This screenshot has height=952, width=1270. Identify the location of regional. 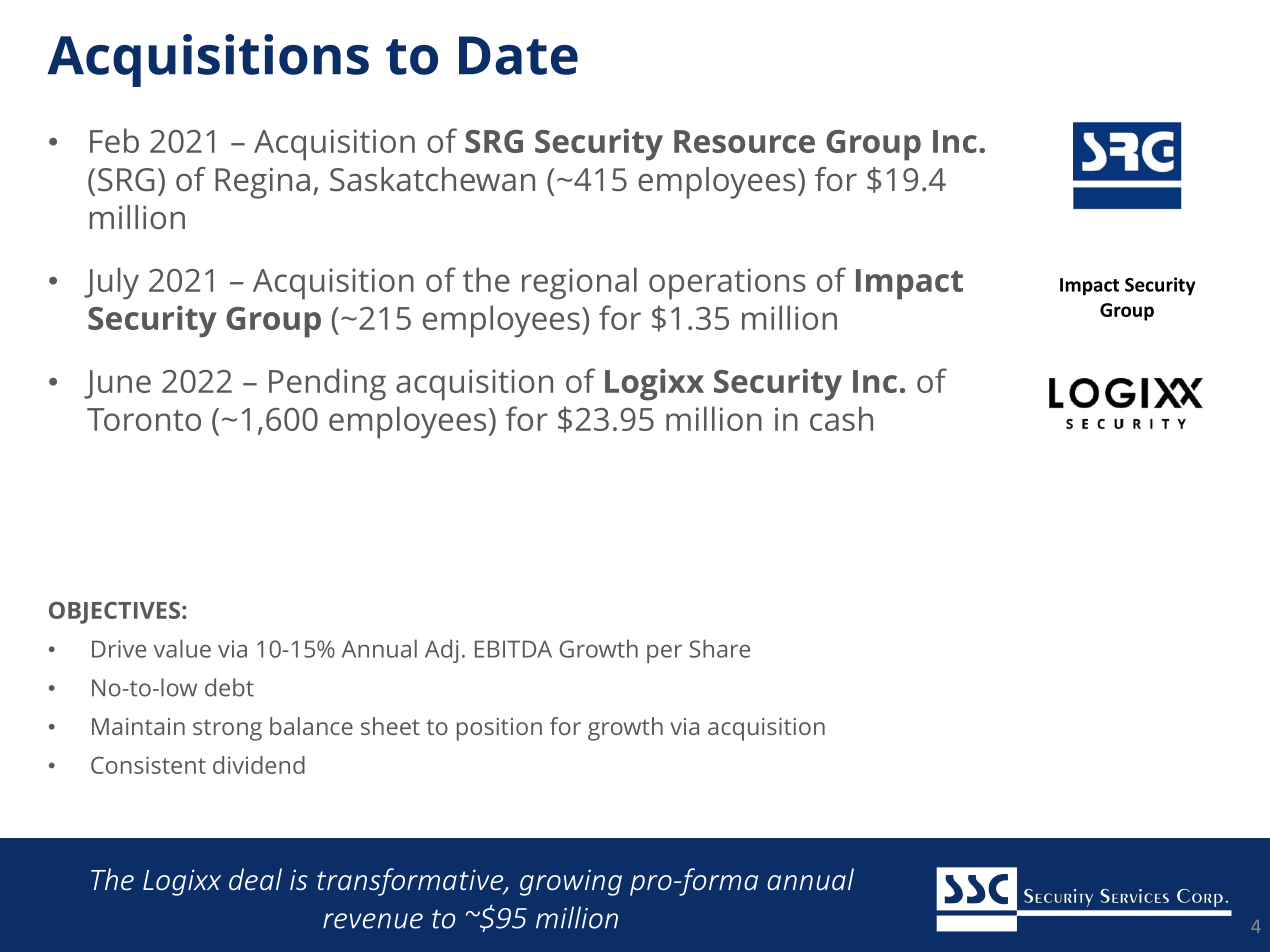
(579, 283).
